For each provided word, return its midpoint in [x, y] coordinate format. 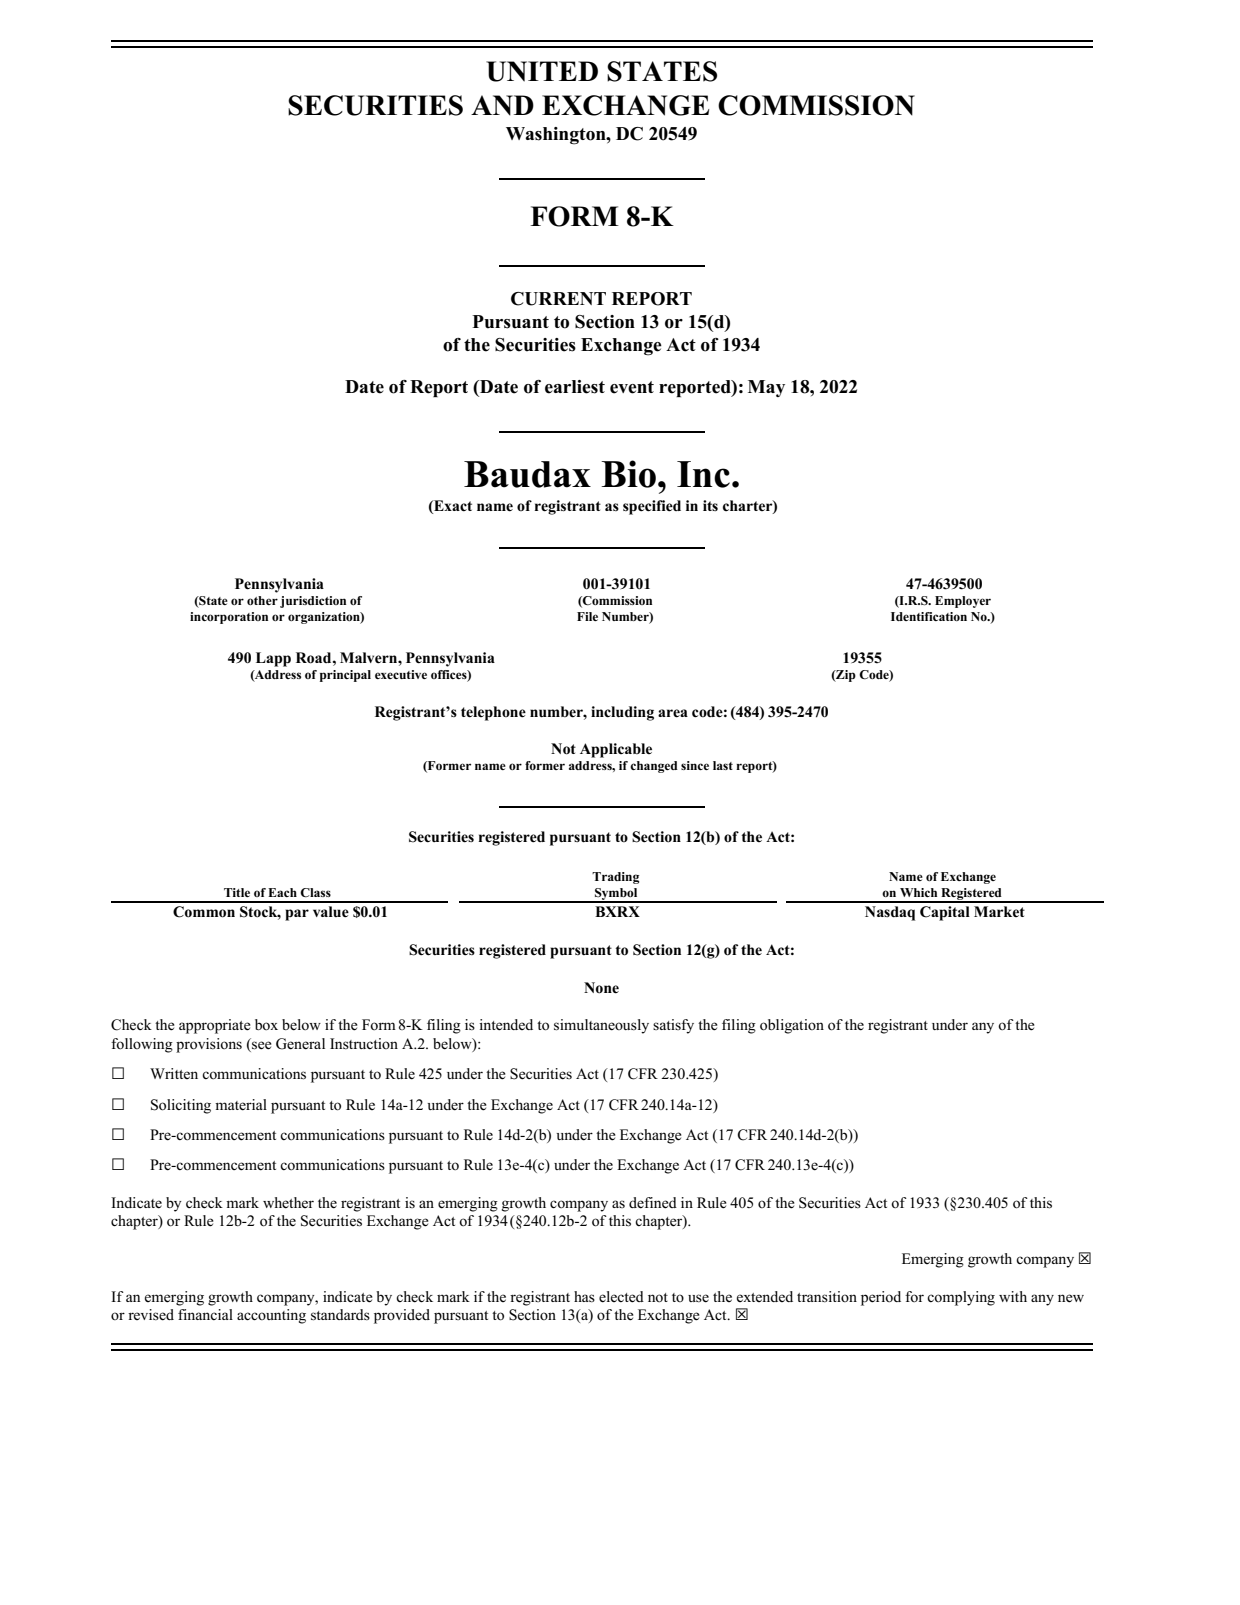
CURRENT [558, 299]
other [262, 600]
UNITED [542, 71]
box [266, 1024]
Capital [945, 913]
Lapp [273, 659]
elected [621, 1297]
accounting [271, 1316]
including [622, 713]
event [632, 387]
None [601, 988]
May [766, 388]
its [710, 505]
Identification [929, 616]
